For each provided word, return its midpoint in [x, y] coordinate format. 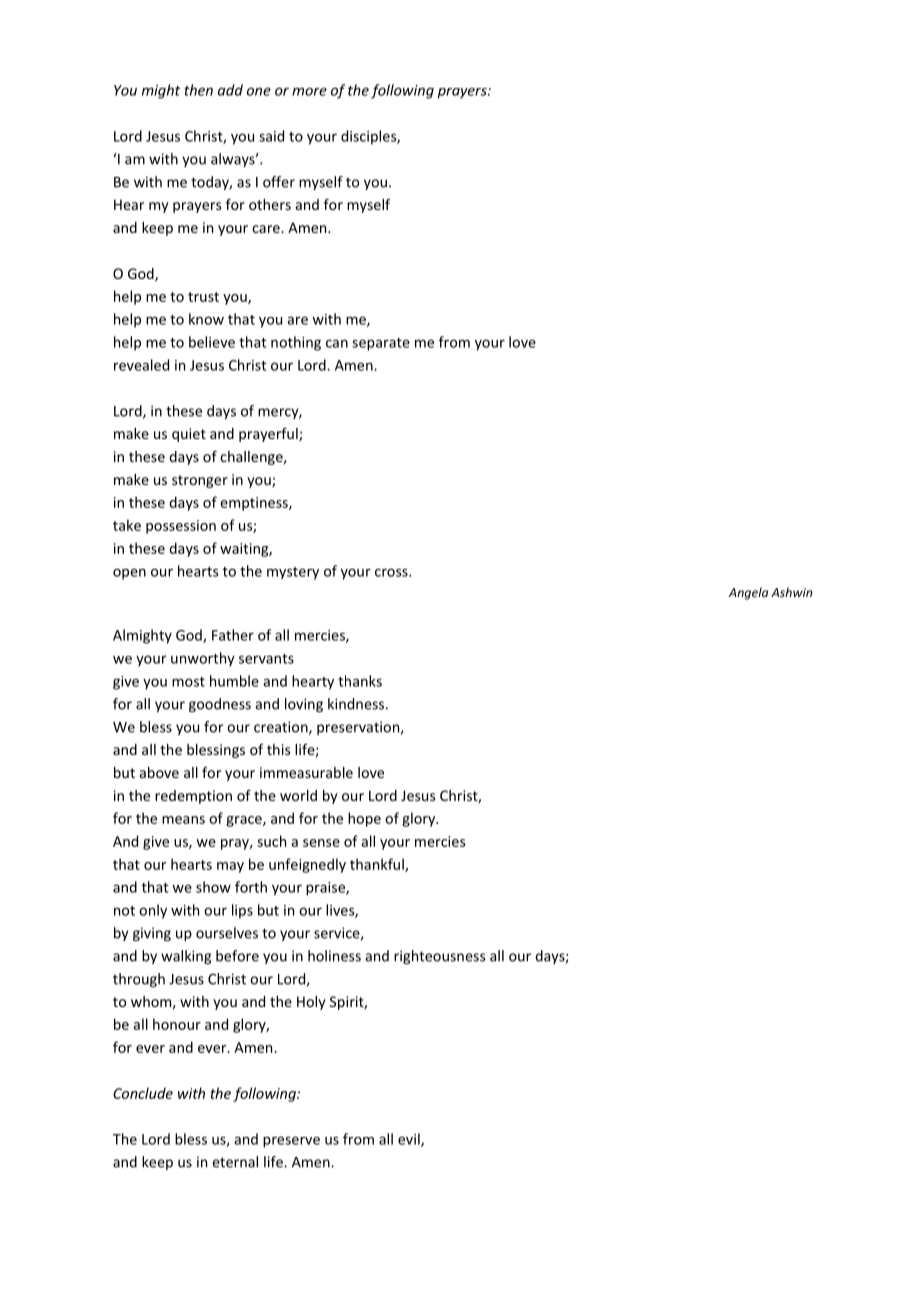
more [309, 91]
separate [381, 344]
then [198, 90]
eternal [235, 1162]
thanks [360, 681]
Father [233, 635]
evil [410, 1140]
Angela [748, 593]
